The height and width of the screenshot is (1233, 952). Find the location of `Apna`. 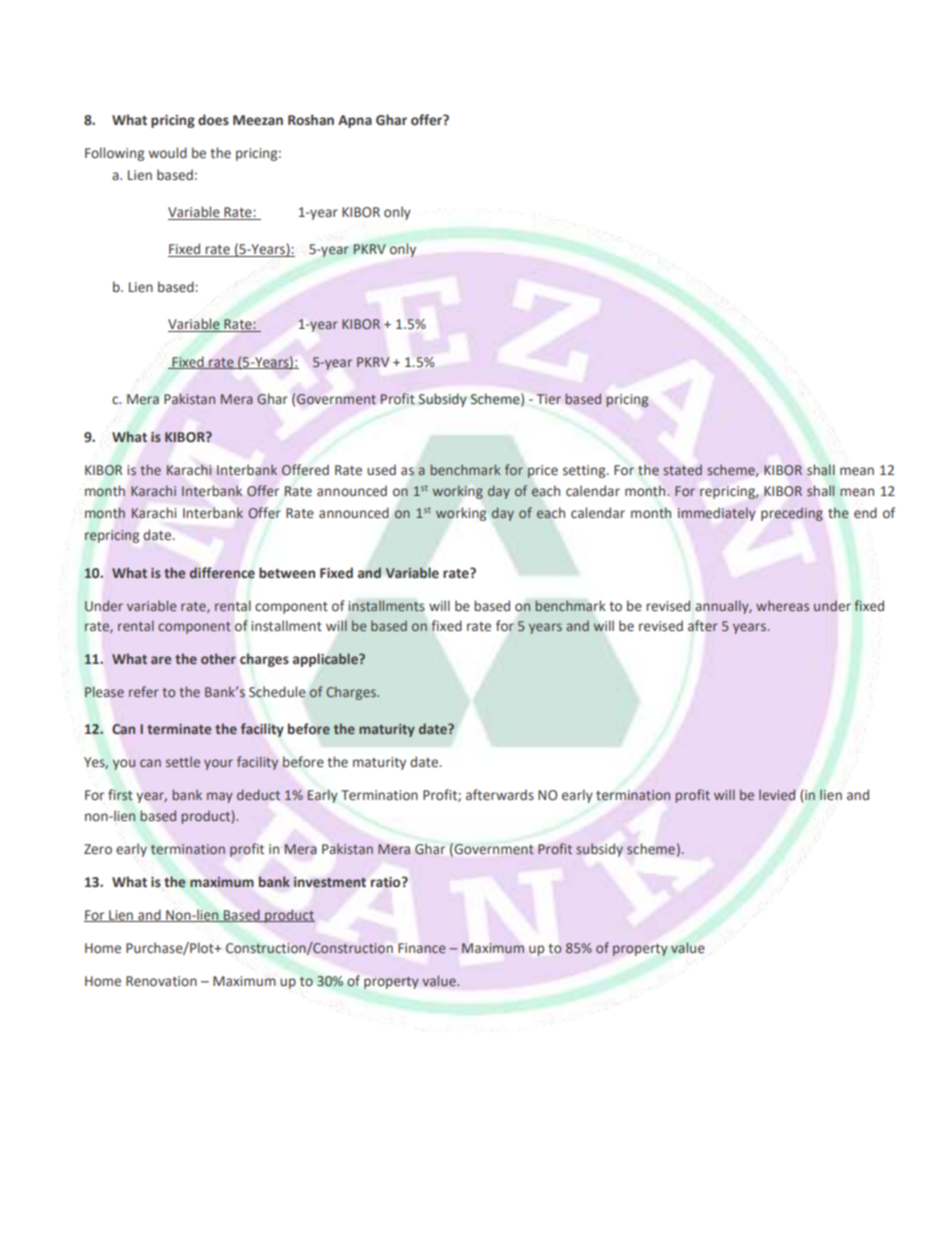

Apna is located at coordinates (355, 121).
